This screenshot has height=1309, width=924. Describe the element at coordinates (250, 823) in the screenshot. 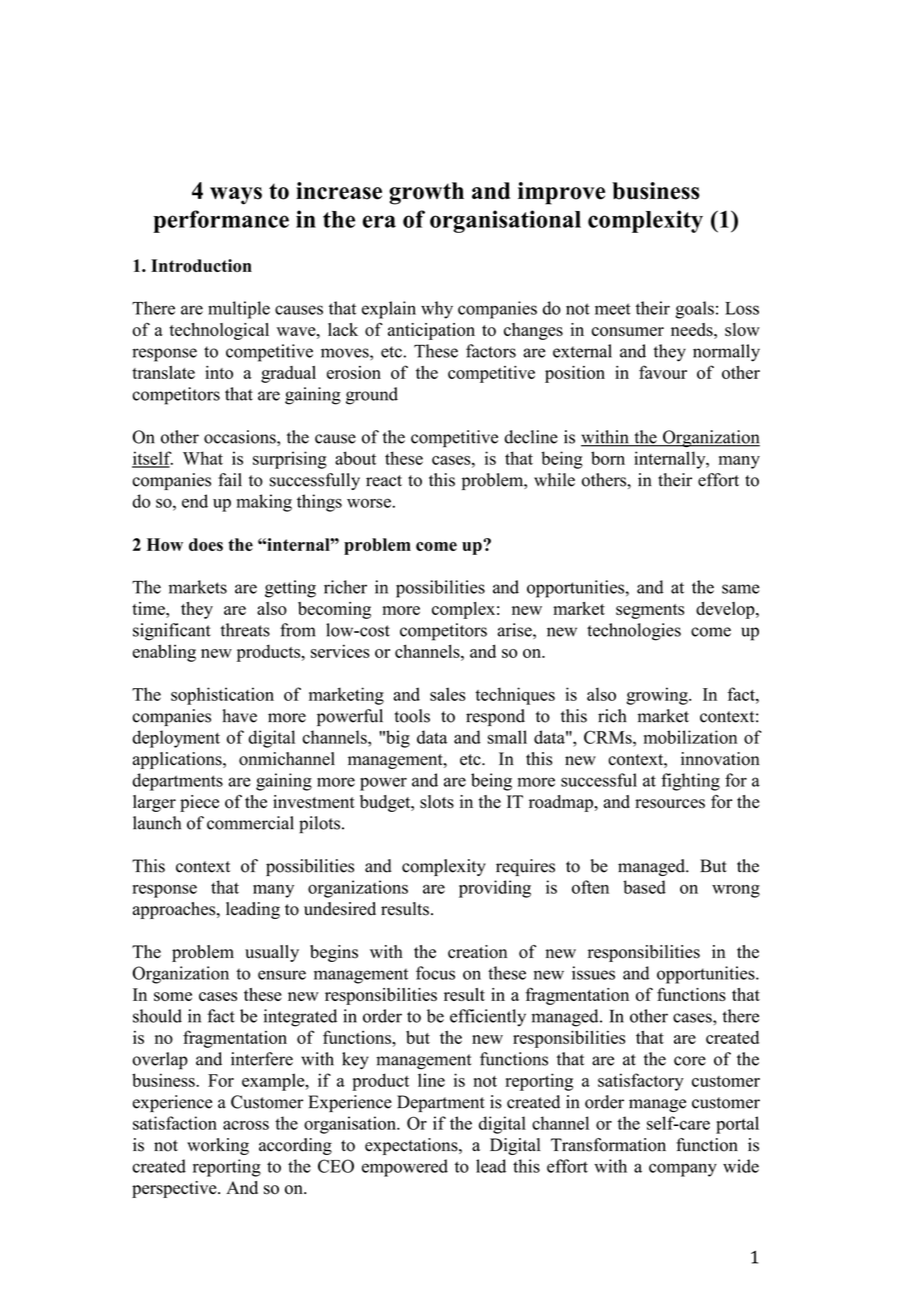

I see `commercial` at that location.
